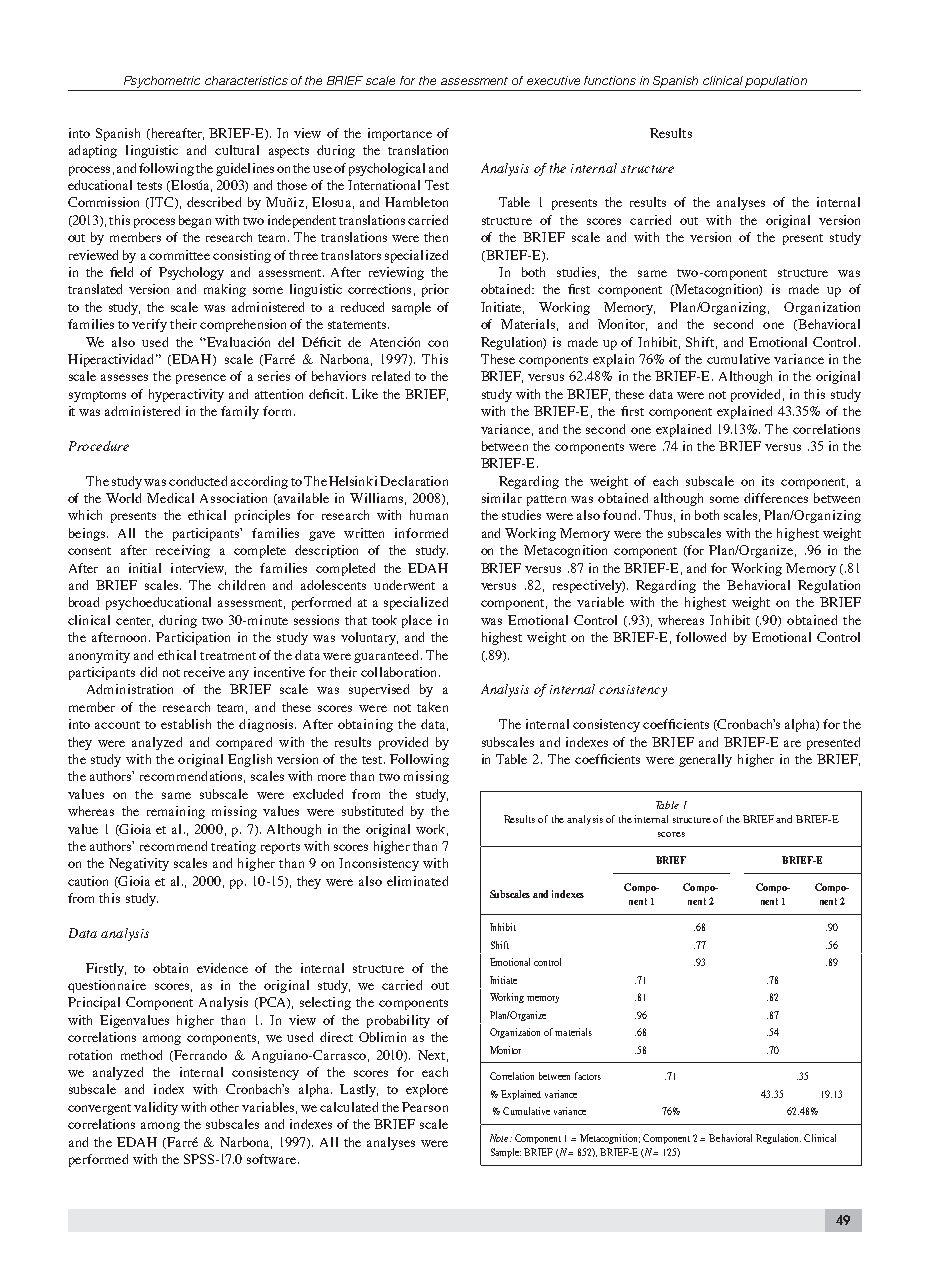 This screenshot has height=1270, width=952. Describe the element at coordinates (776, 82) in the screenshot. I see `population` at that location.
